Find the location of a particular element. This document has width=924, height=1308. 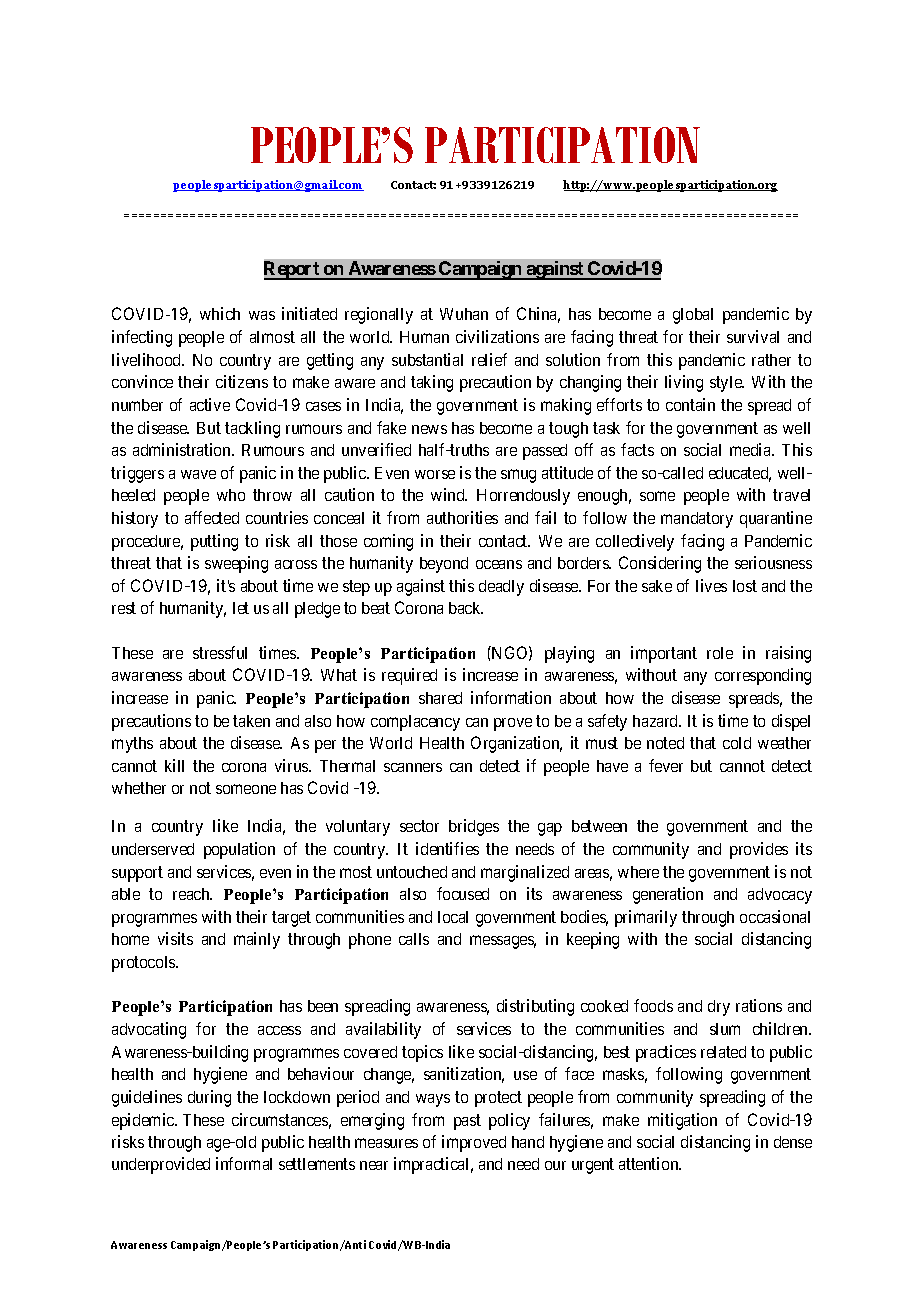

focused is located at coordinates (463, 893).
